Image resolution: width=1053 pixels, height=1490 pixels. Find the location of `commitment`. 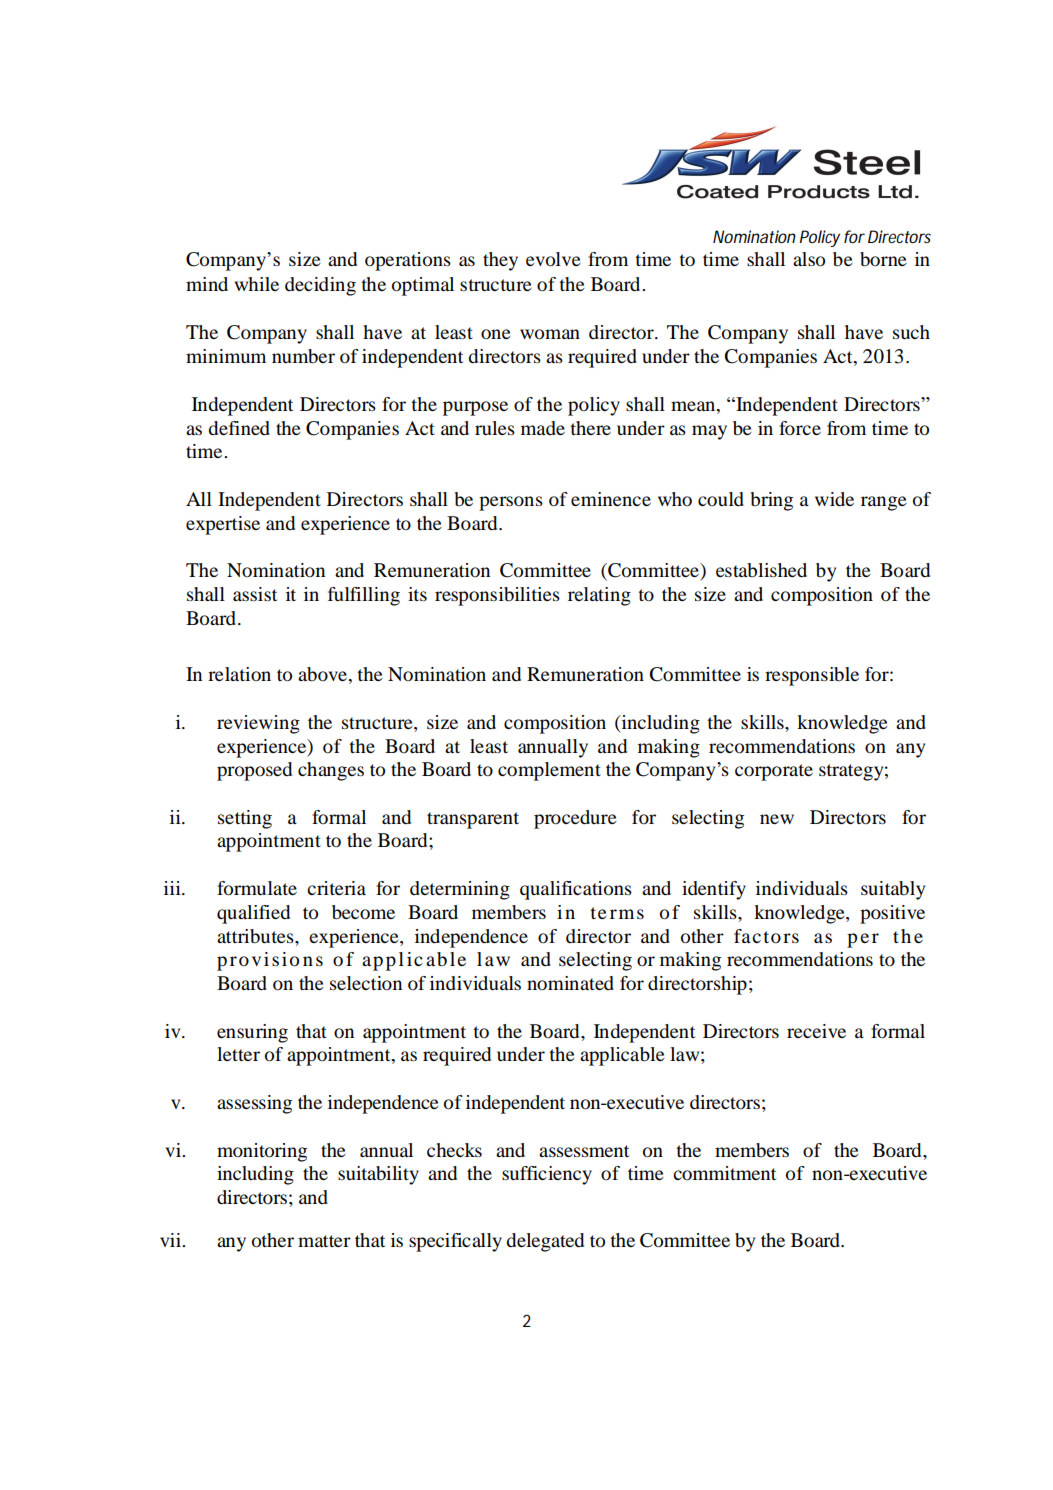

commitment is located at coordinates (724, 1173).
